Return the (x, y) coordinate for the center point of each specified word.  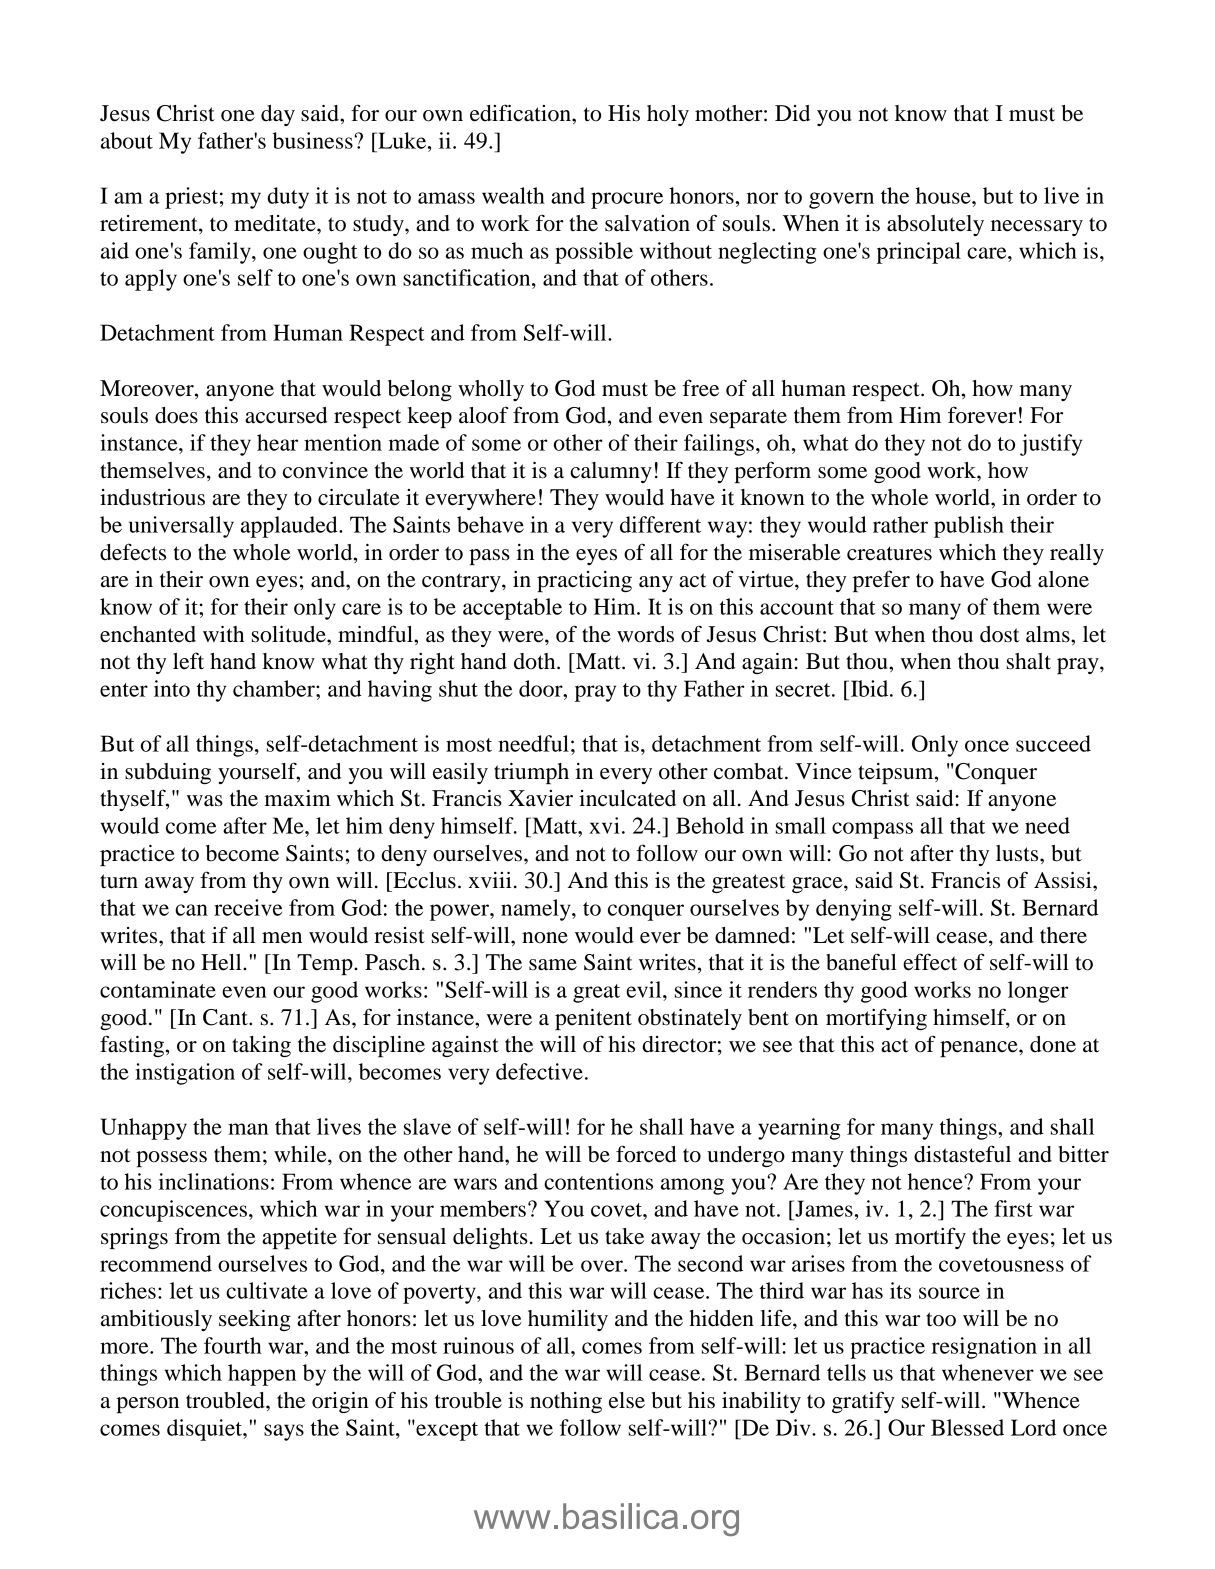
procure (627, 200)
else (627, 1400)
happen (262, 1375)
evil (645, 989)
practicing (584, 581)
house (944, 195)
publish (969, 527)
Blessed (967, 1427)
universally (181, 527)
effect (930, 962)
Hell (222, 962)
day (278, 115)
